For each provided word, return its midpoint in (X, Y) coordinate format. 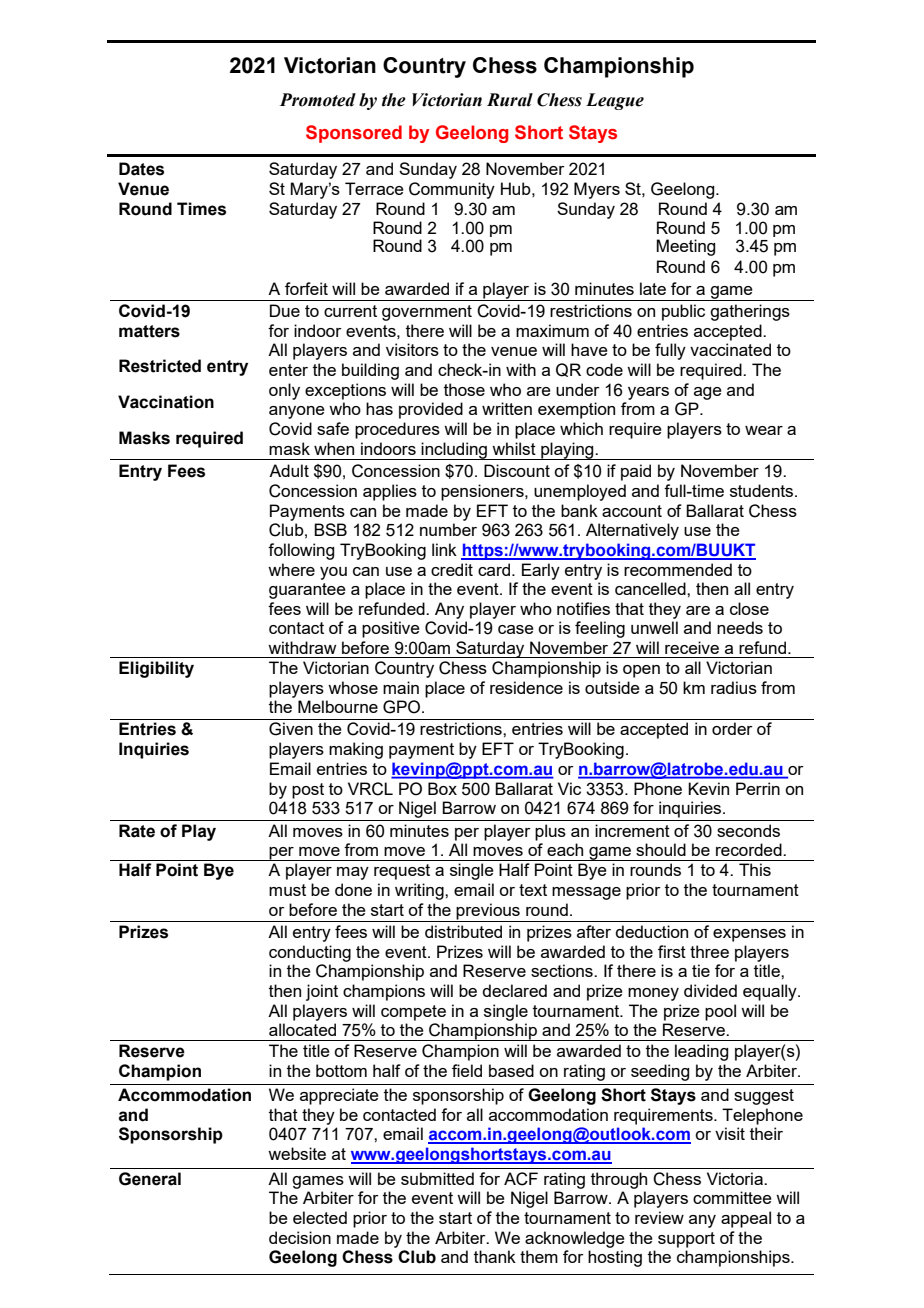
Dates (141, 169)
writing (420, 891)
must (287, 890)
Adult (289, 470)
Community (452, 190)
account (632, 511)
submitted (437, 1178)
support (686, 1240)
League (615, 101)
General (150, 1179)
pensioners (483, 492)
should (661, 849)
